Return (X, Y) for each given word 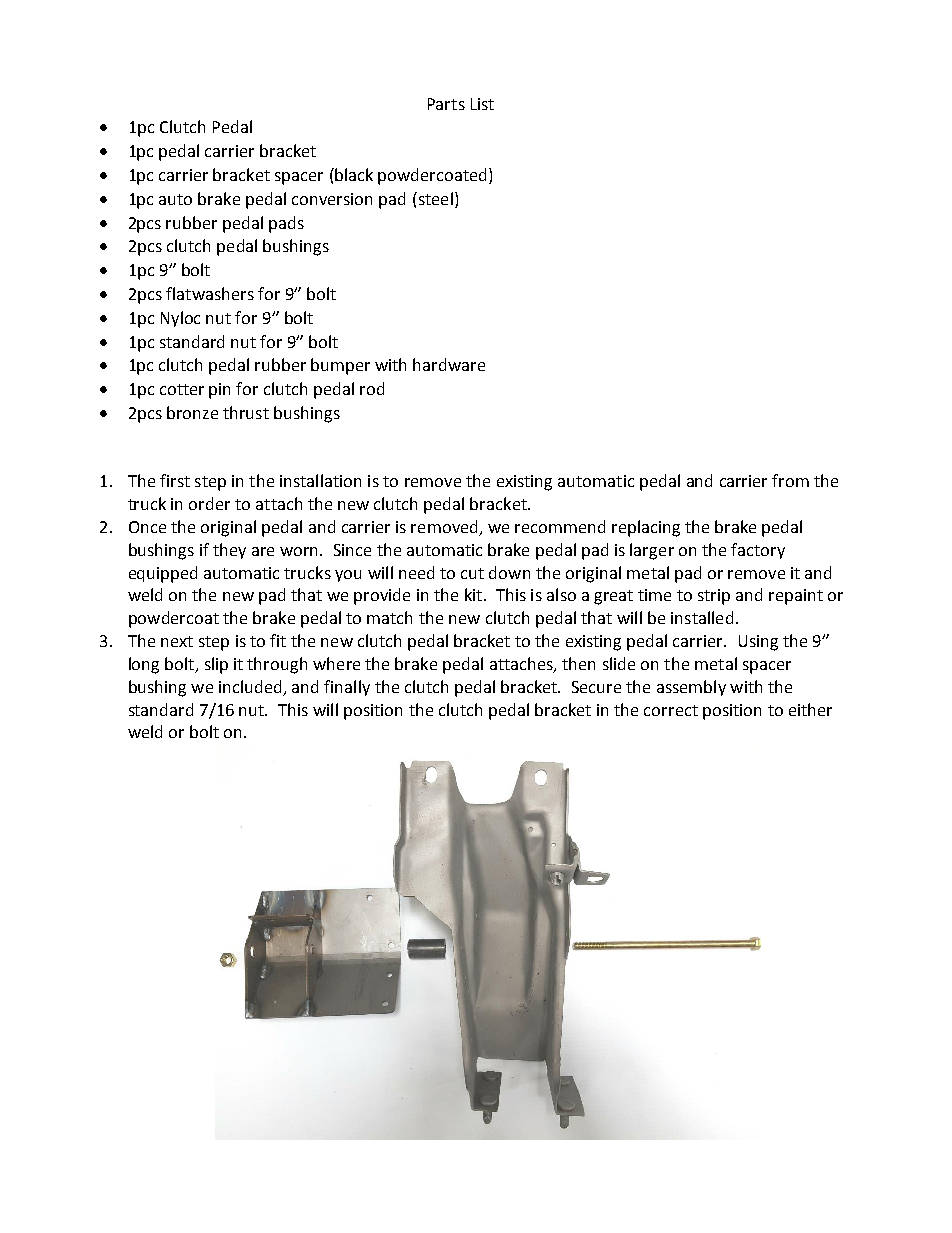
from (790, 480)
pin (219, 391)
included (250, 686)
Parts (446, 104)
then (578, 663)
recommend (560, 526)
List (482, 104)
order (209, 503)
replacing (646, 528)
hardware (449, 364)
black (353, 174)
